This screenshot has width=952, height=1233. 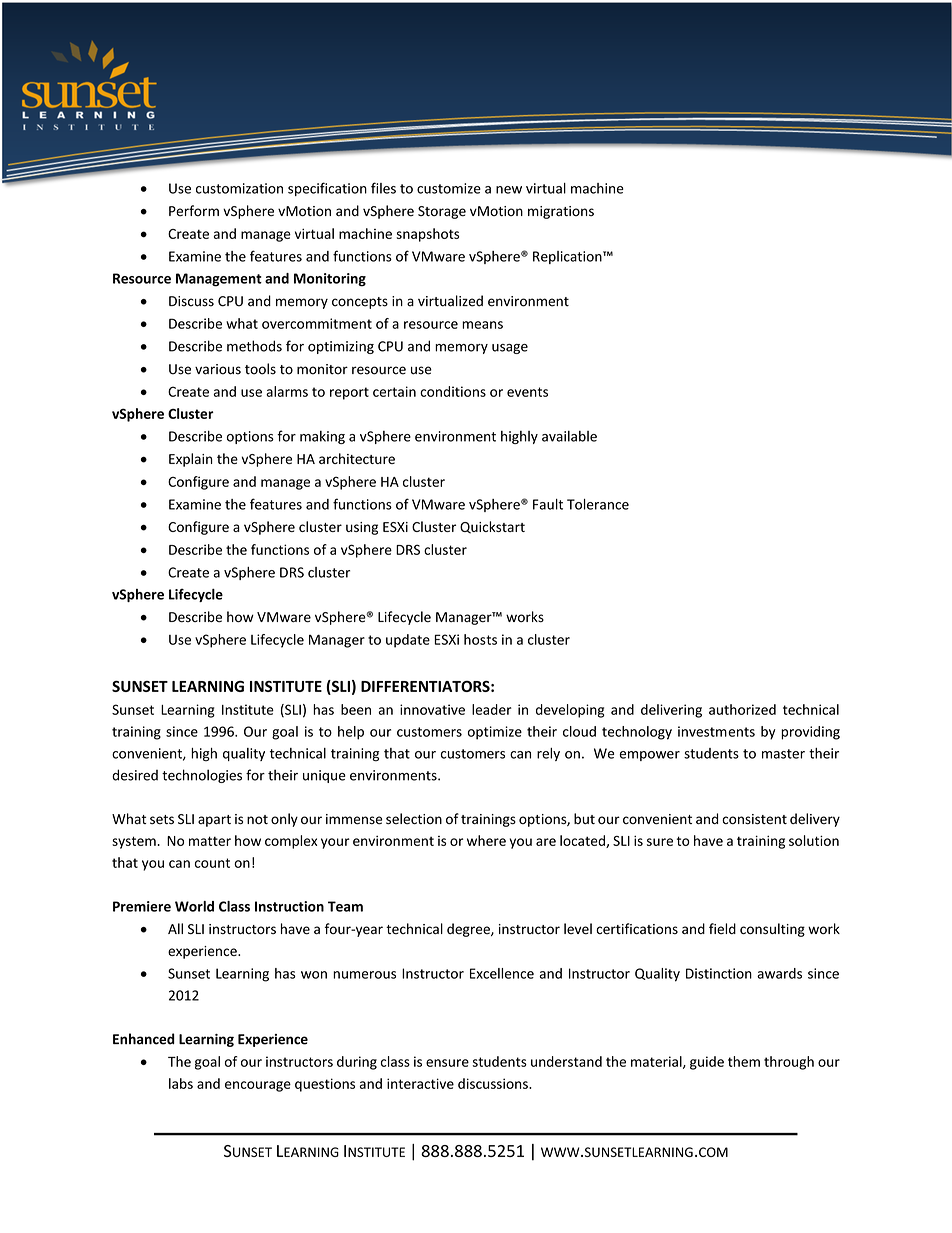 What do you see at coordinates (181, 1083) in the screenshot?
I see `labs` at bounding box center [181, 1083].
